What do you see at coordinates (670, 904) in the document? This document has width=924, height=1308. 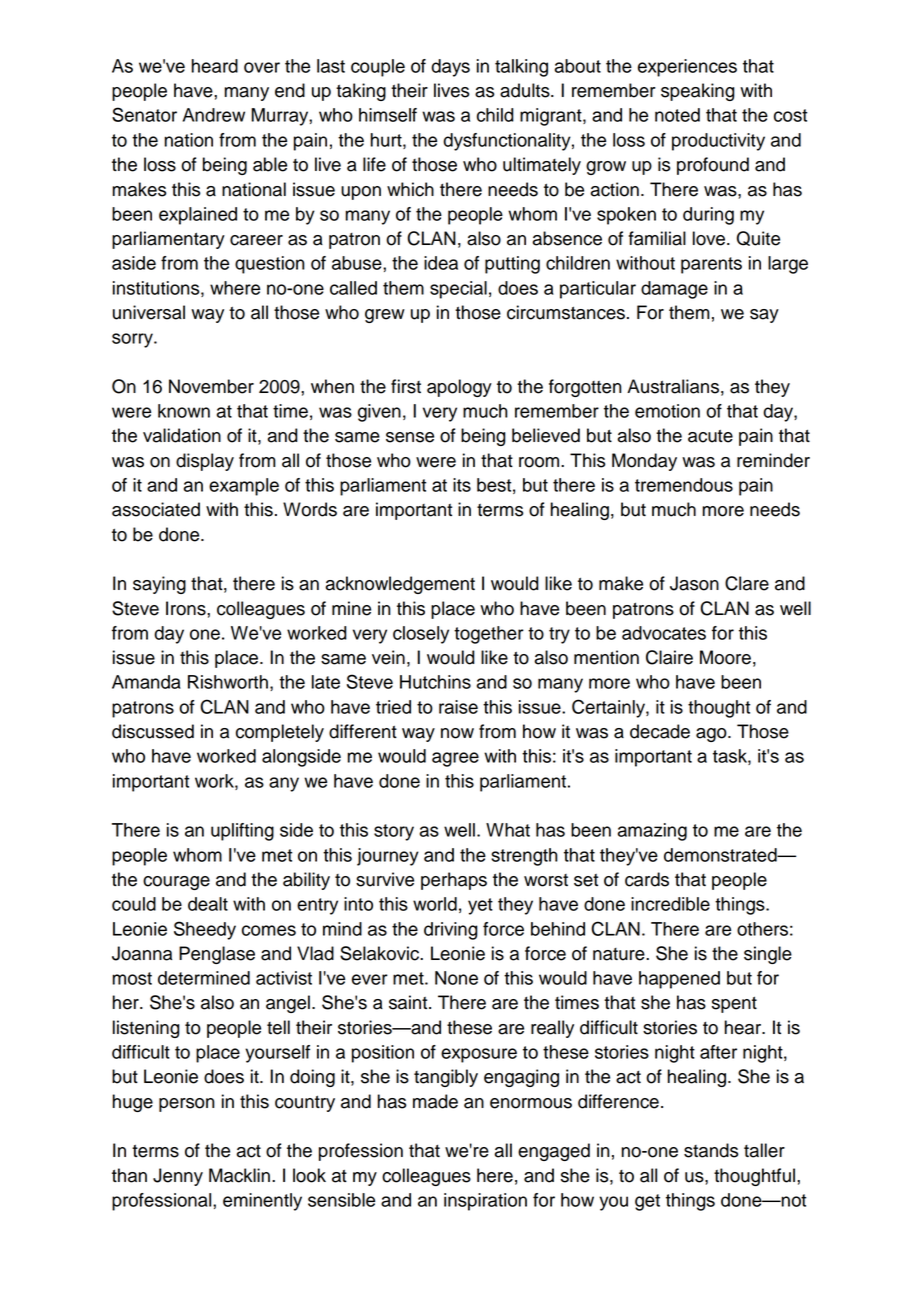 I see `incredible` at bounding box center [670, 904].
